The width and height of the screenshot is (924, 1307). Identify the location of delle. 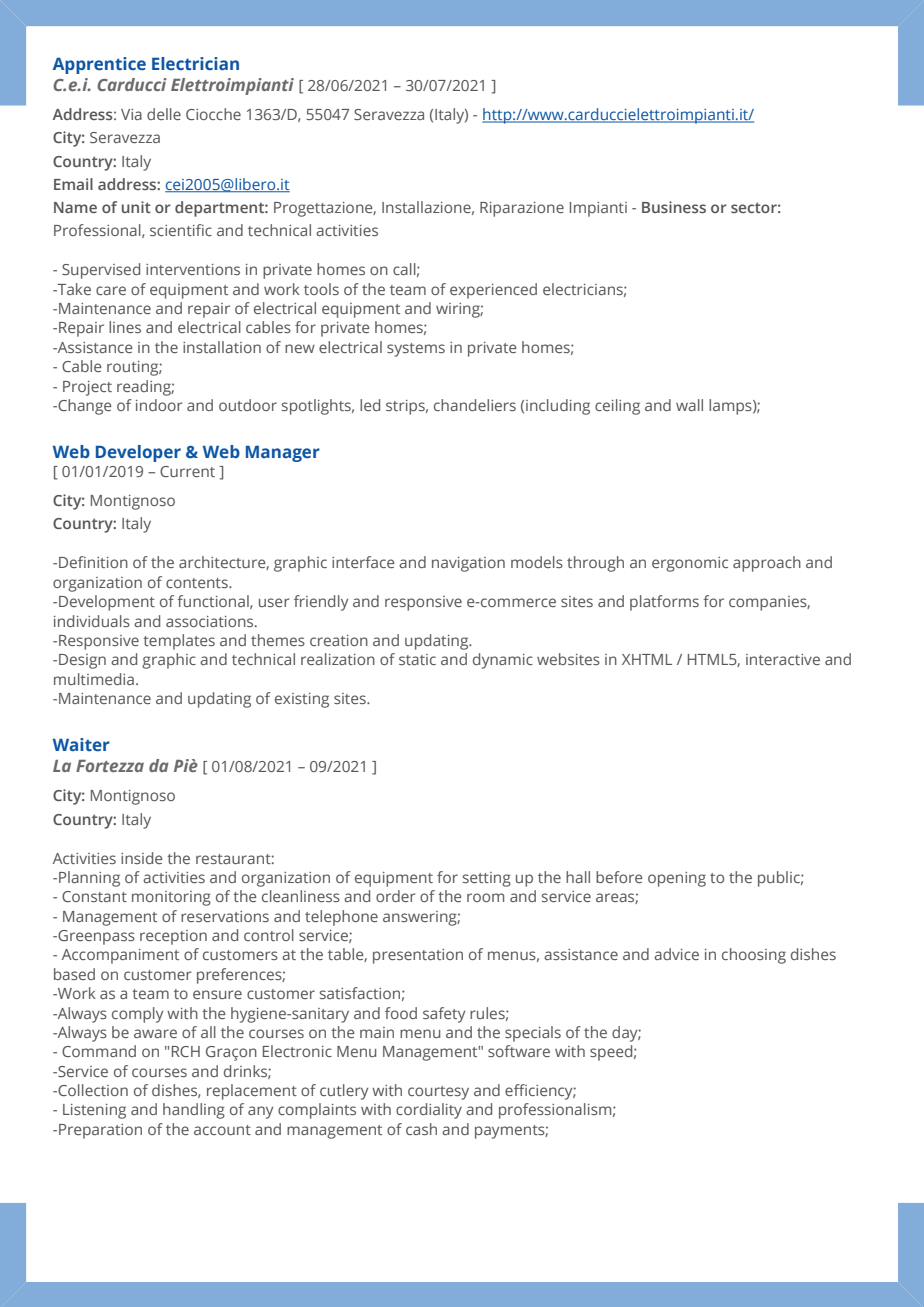
(164, 114).
